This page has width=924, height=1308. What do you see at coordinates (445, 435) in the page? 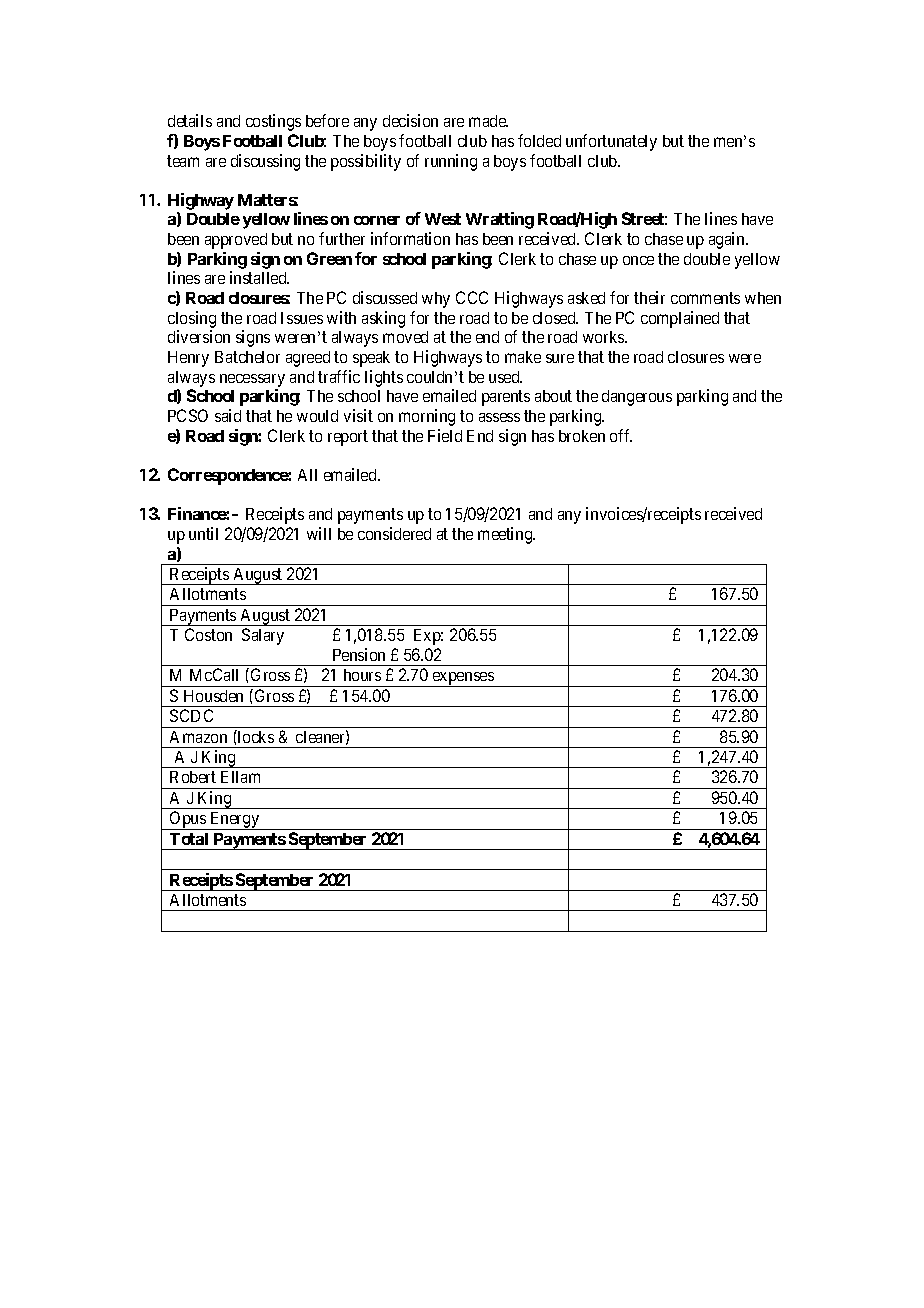
I see `Field` at bounding box center [445, 435].
